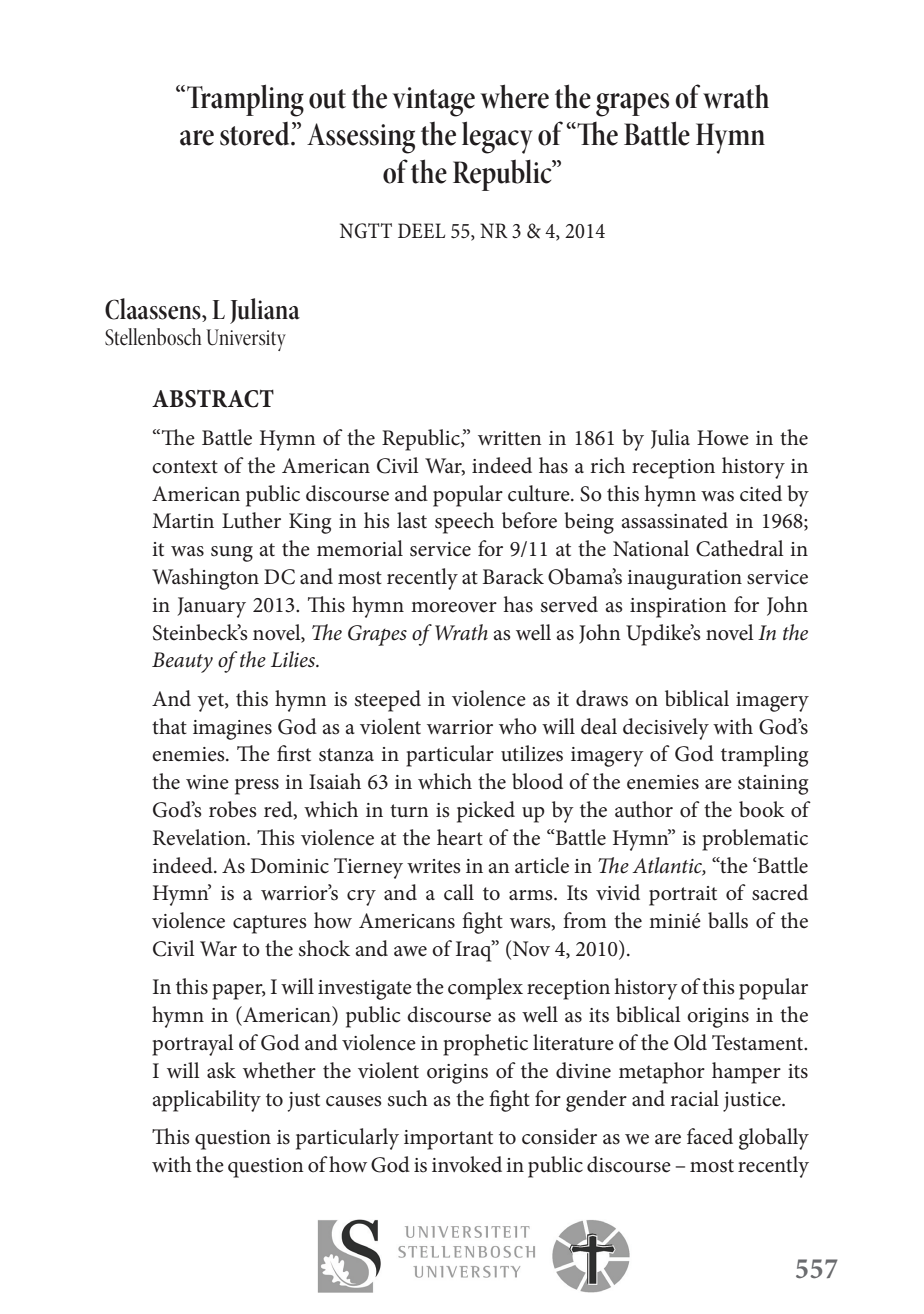  Describe the element at coordinates (497, 137) in the screenshot. I see `legacy` at that location.
